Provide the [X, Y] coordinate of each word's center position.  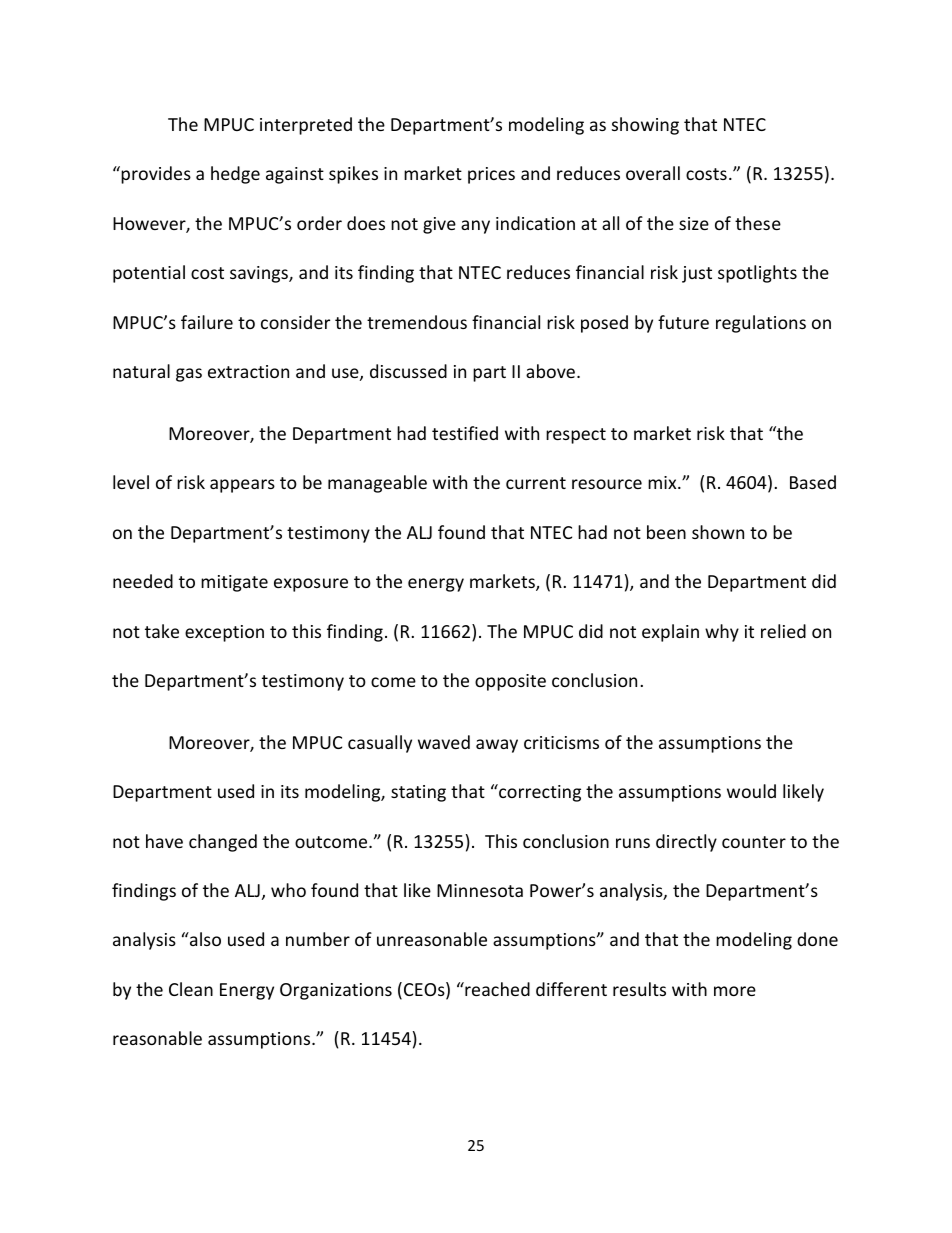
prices [491, 175]
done [817, 939]
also [204, 939]
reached [496, 989]
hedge [235, 175]
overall [653, 173]
